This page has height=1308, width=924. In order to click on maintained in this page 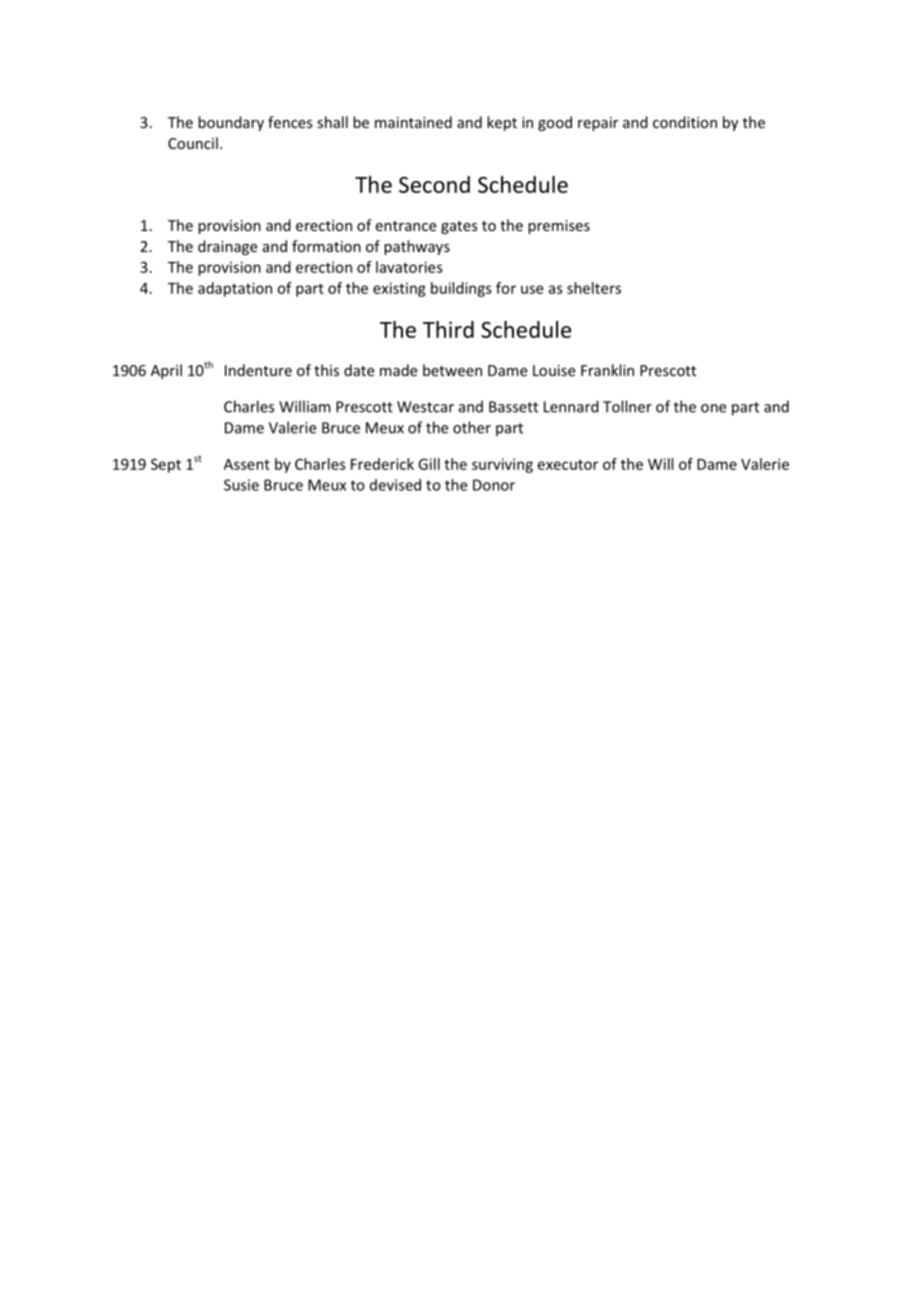, I will do `click(413, 122)`.
